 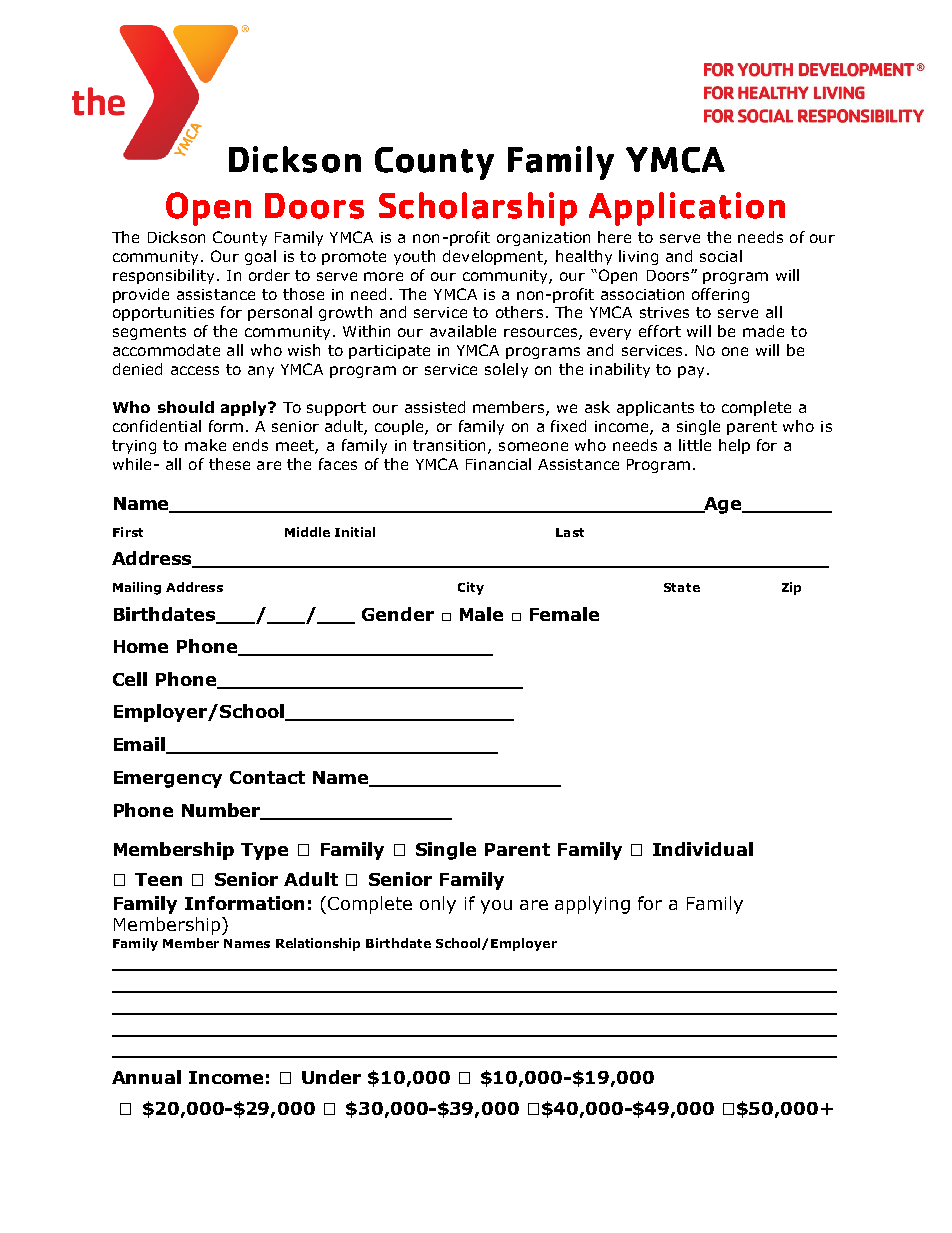 I want to click on Individual, so click(x=703, y=849).
